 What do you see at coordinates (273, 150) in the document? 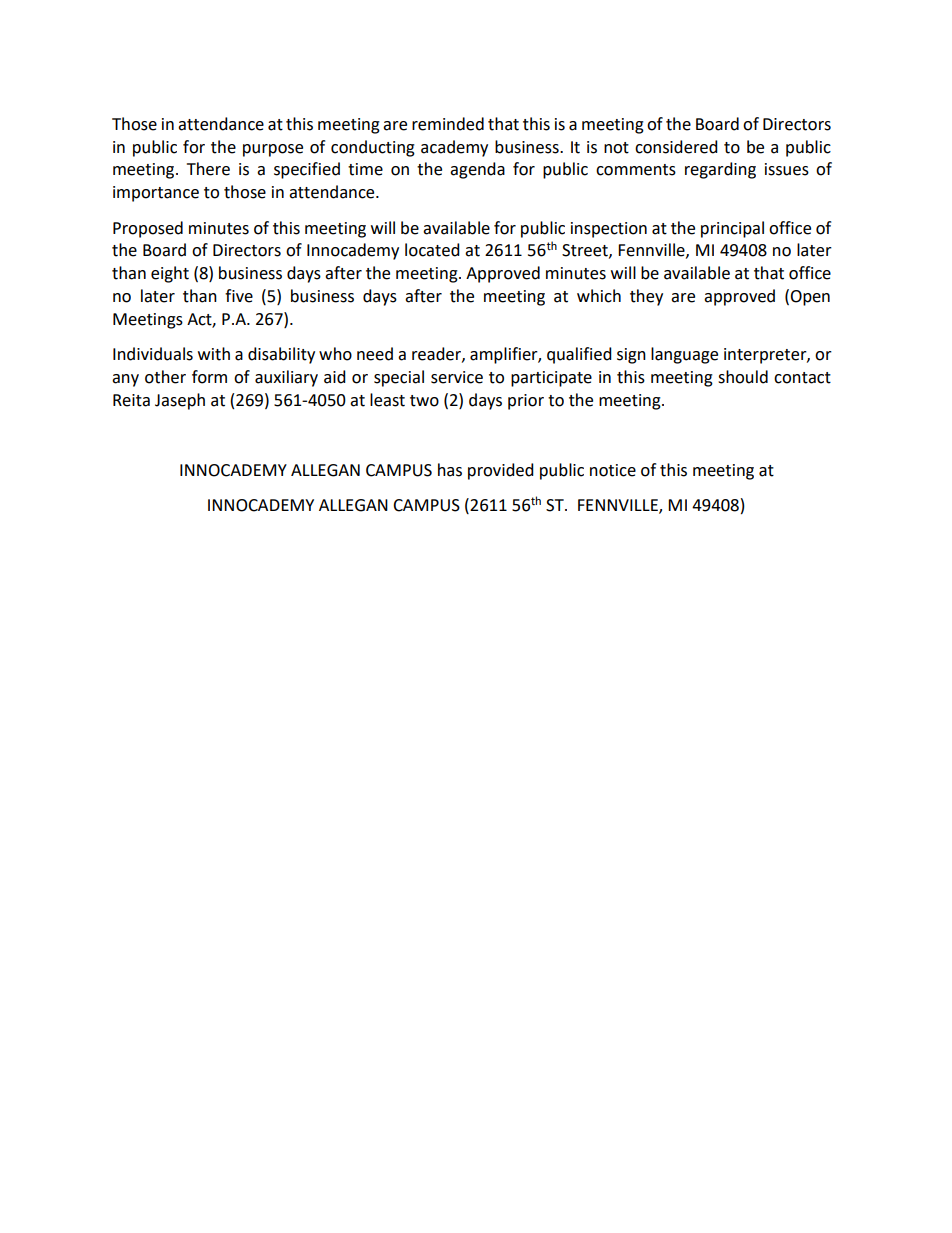
I see `purpose` at bounding box center [273, 150].
